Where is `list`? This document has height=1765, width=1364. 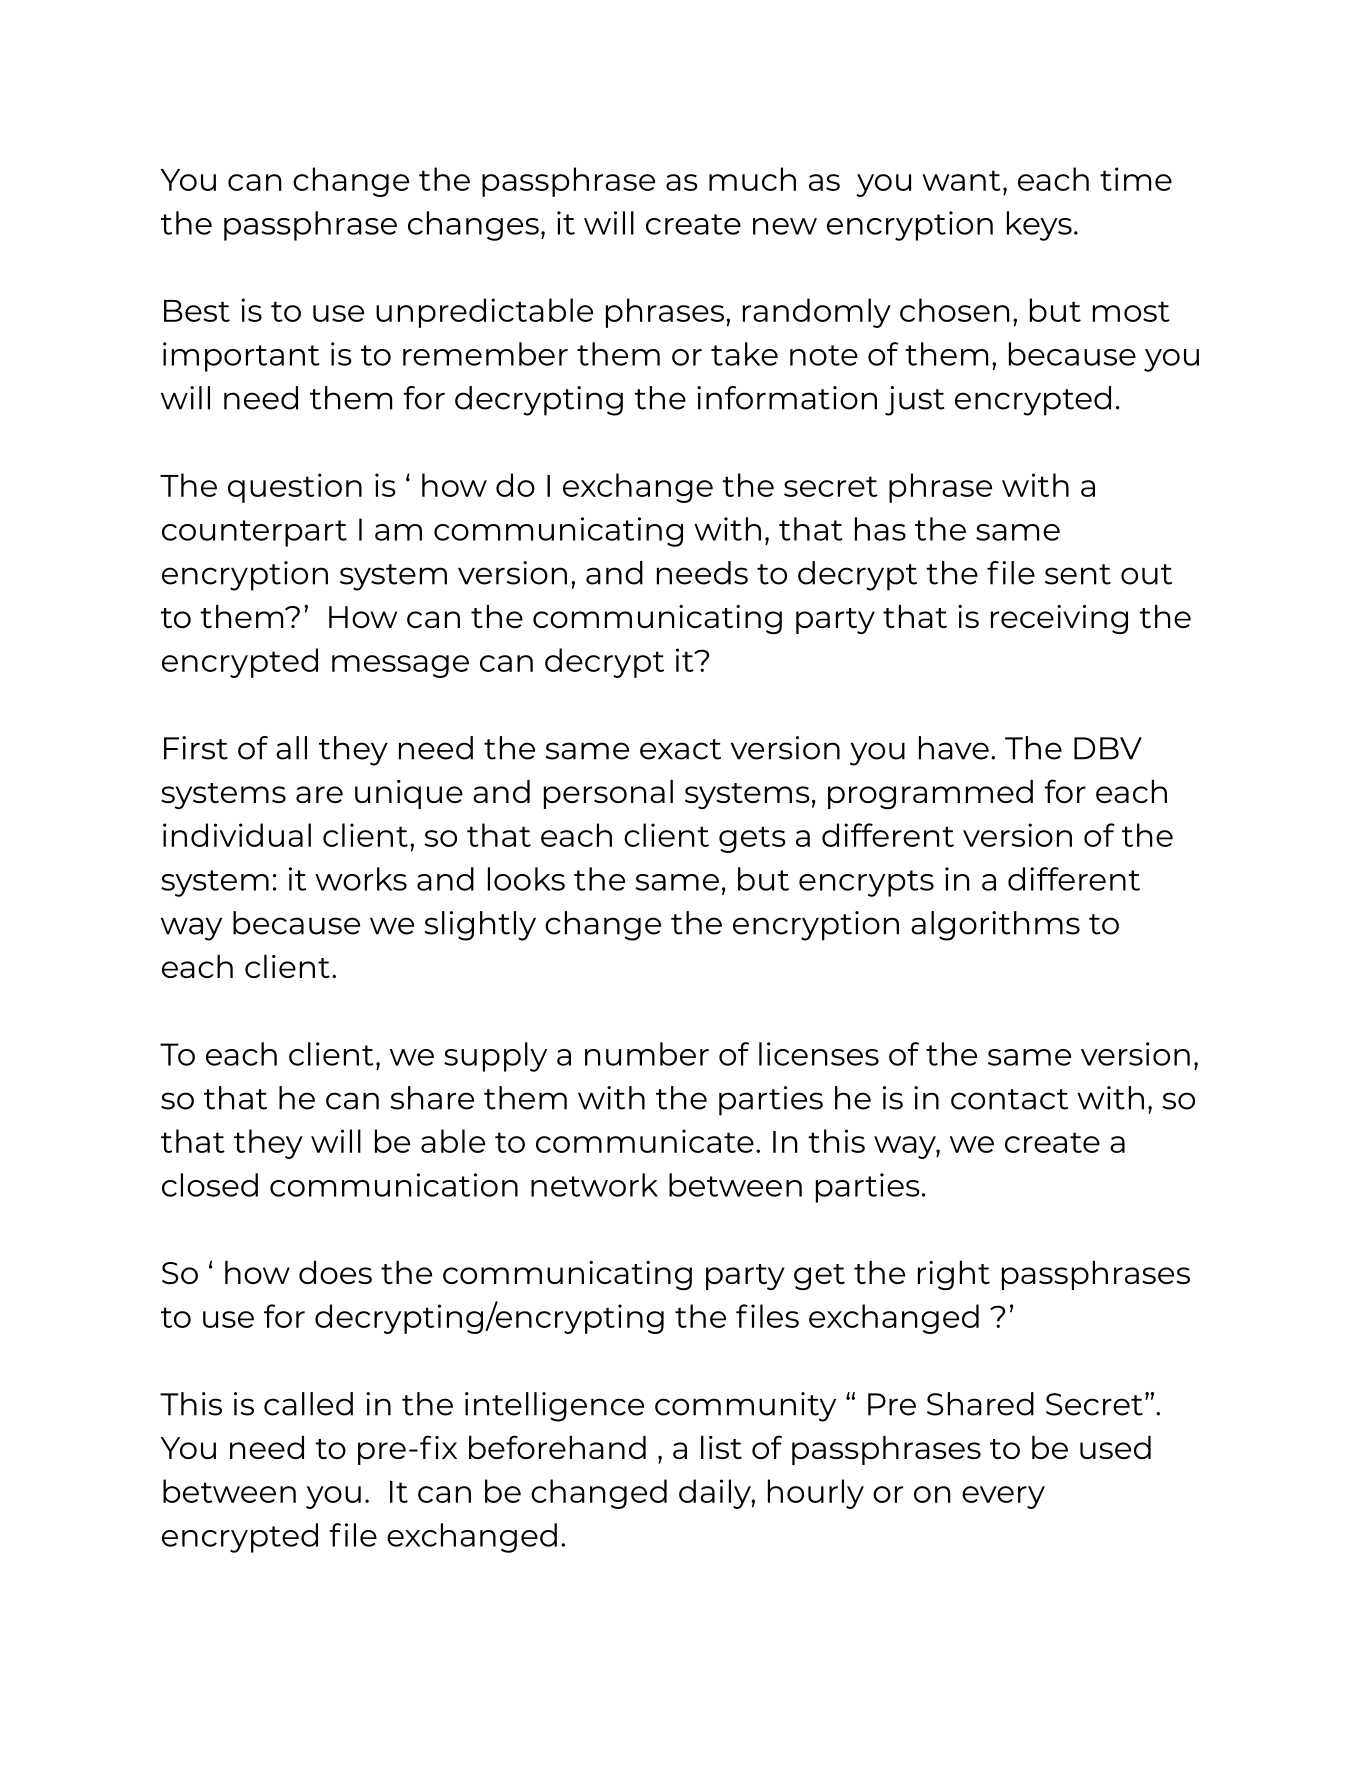 list is located at coordinates (721, 1447).
